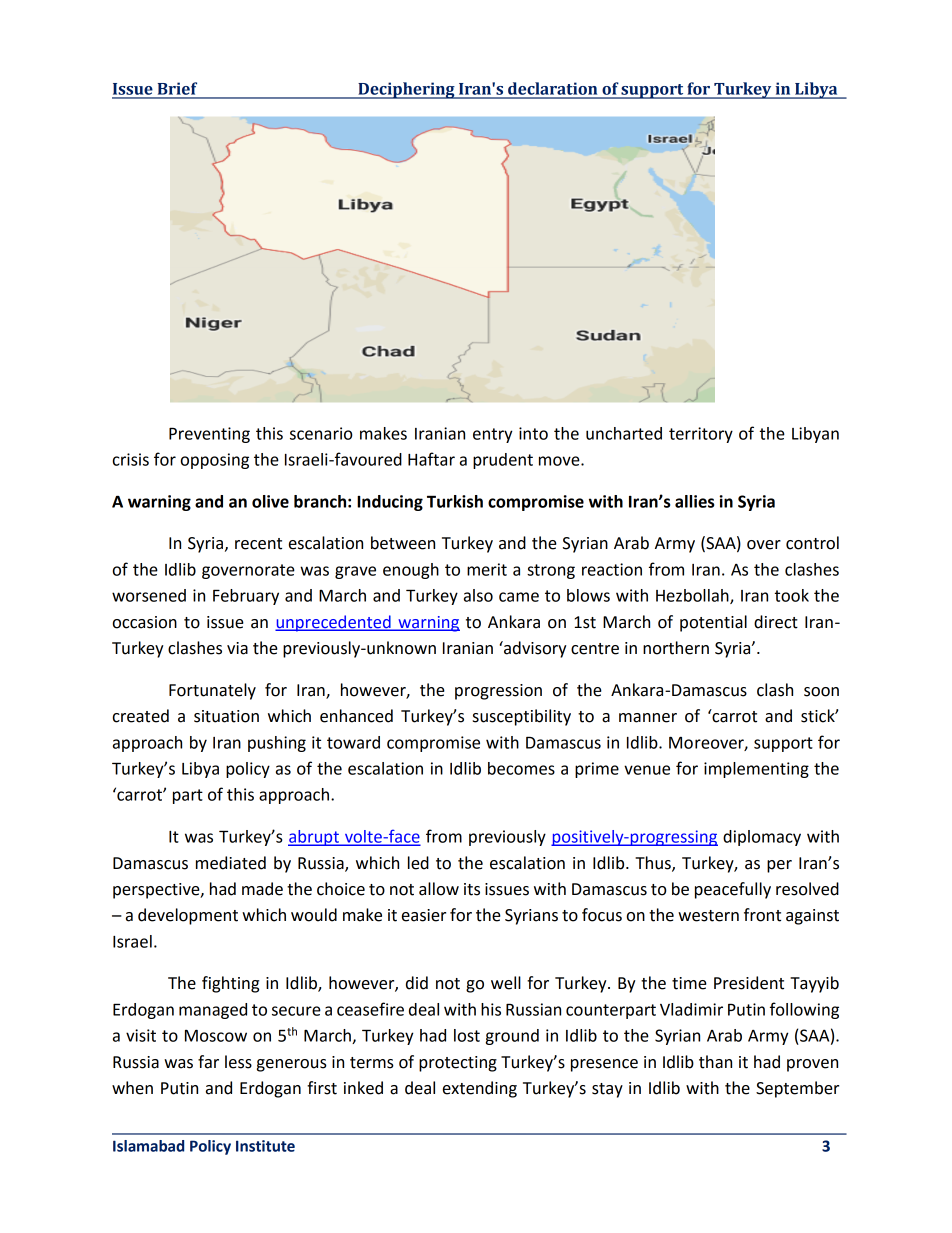 The width and height of the screenshot is (952, 1233). I want to click on territory, so click(701, 435).
